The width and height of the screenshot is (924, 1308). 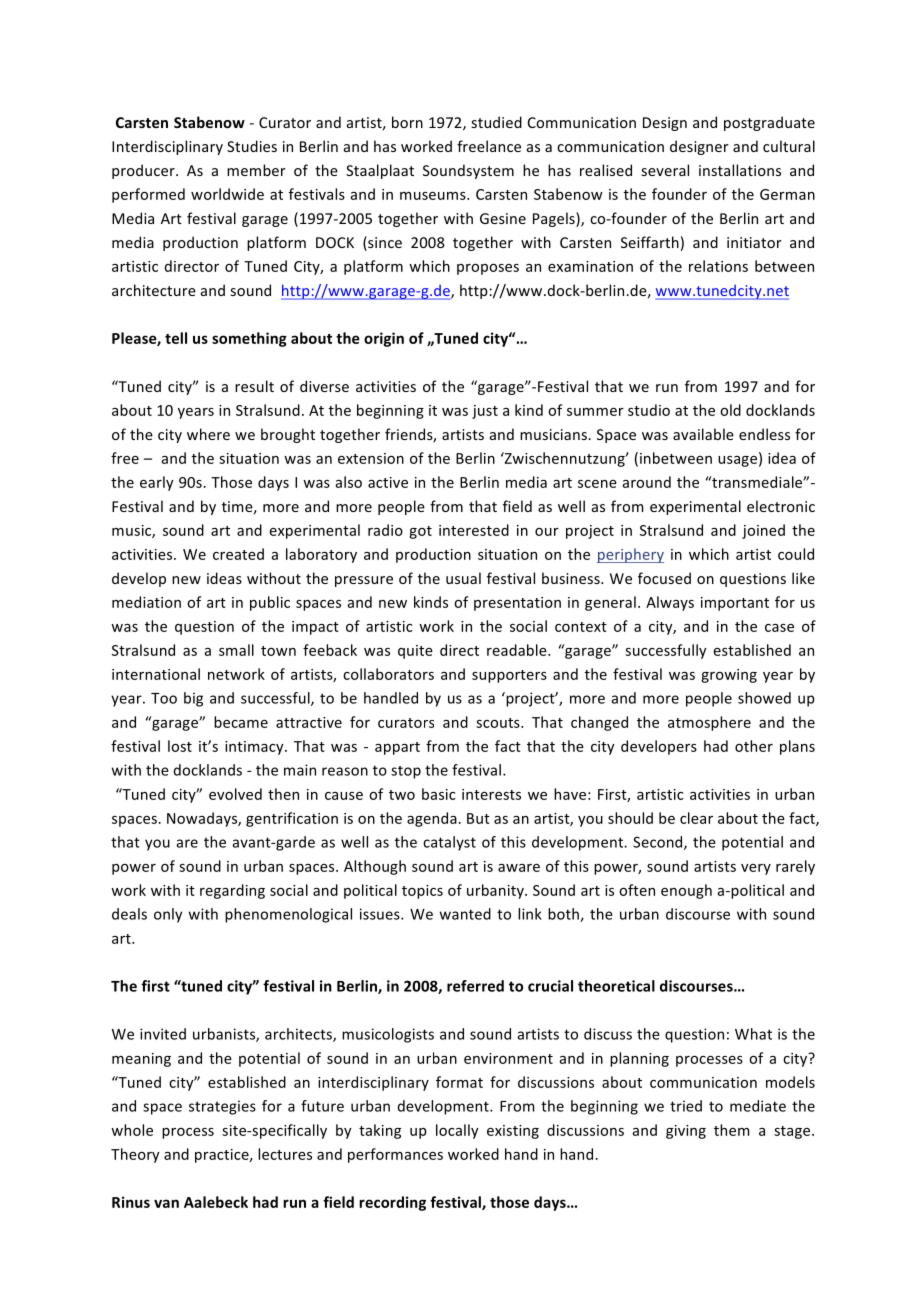 What do you see at coordinates (485, 412) in the screenshot?
I see `just` at bounding box center [485, 412].
